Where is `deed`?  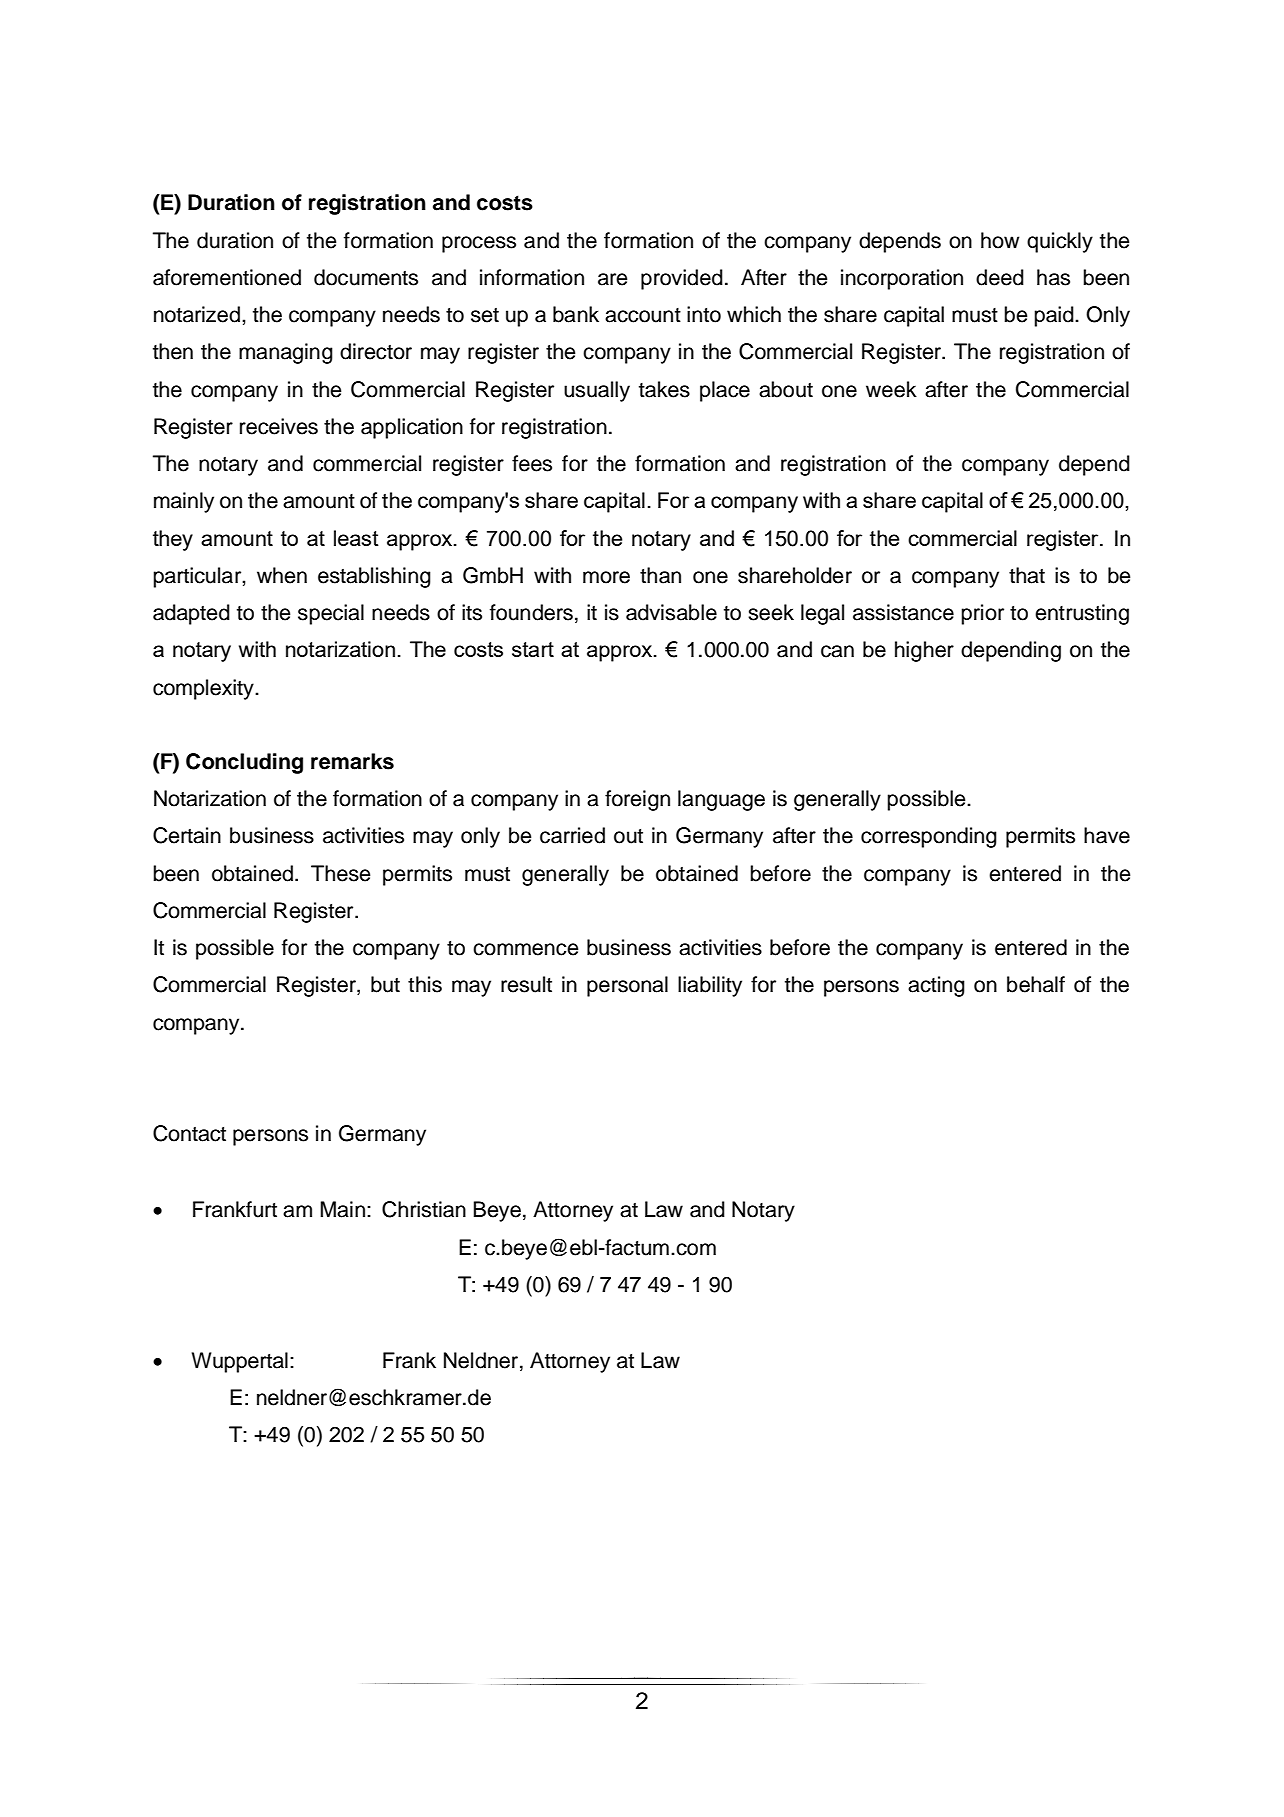
deed is located at coordinates (1000, 277).
